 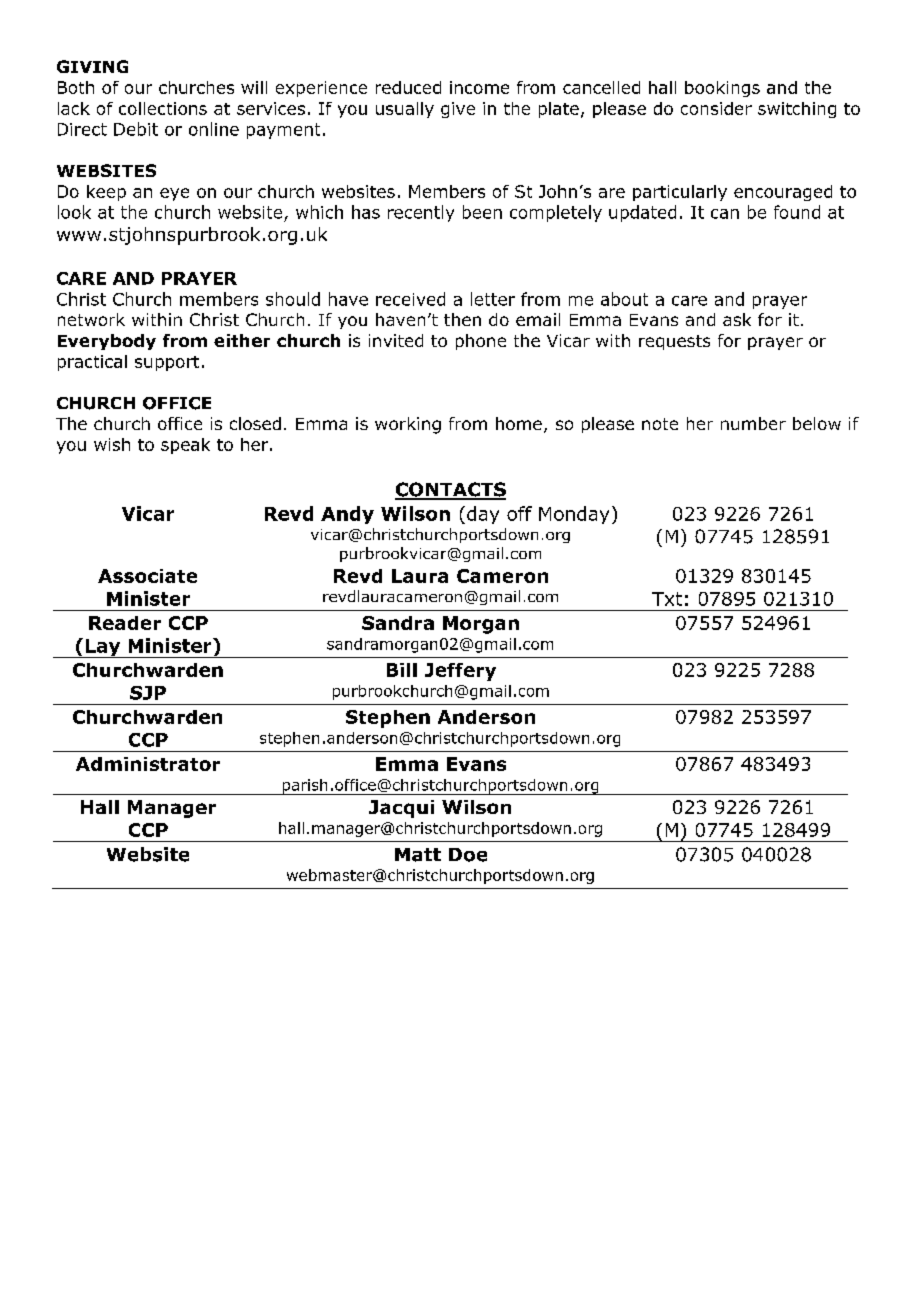 What do you see at coordinates (147, 576) in the screenshot?
I see `Associate` at bounding box center [147, 576].
